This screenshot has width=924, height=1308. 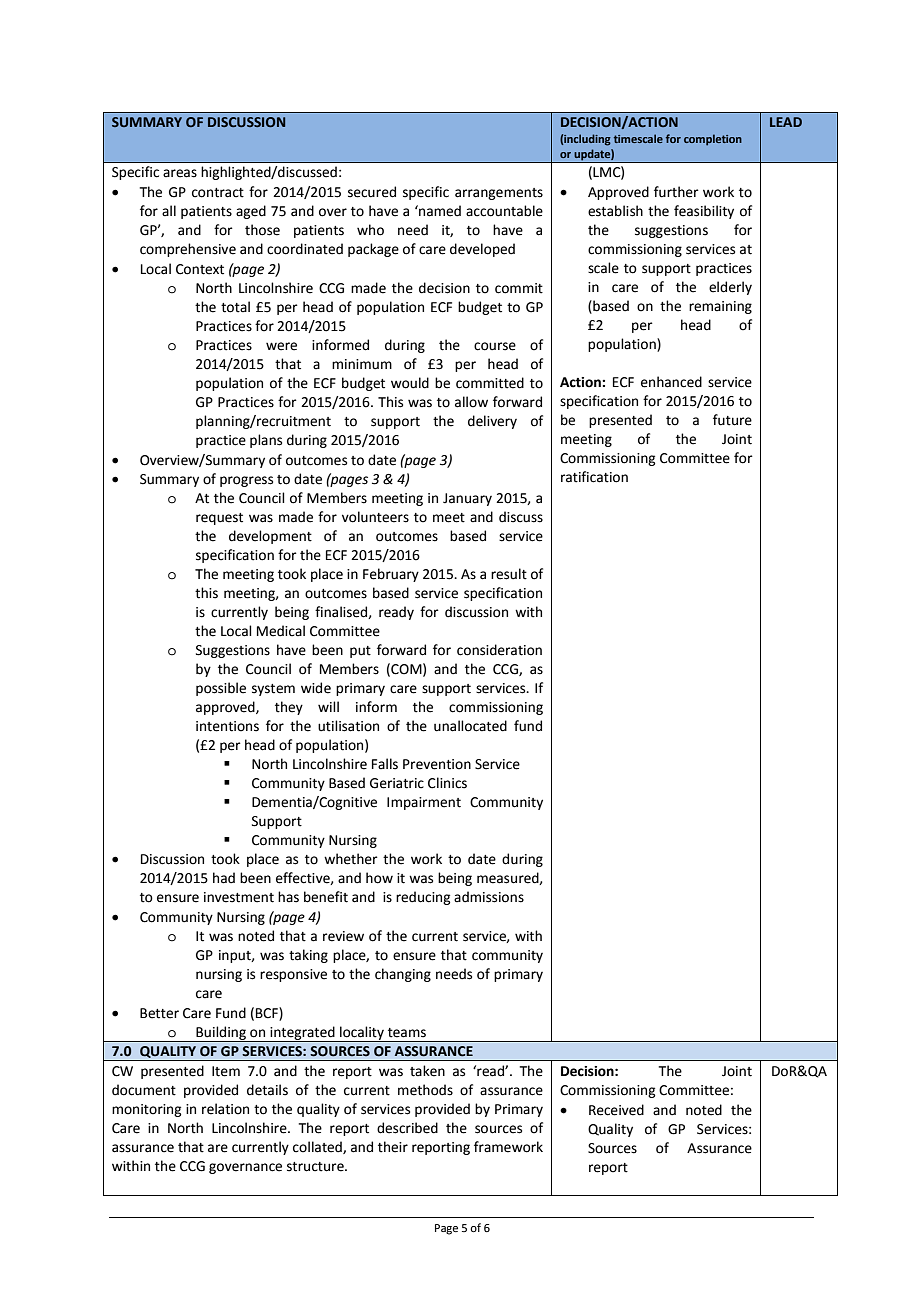 What do you see at coordinates (224, 878) in the screenshot?
I see `had` at bounding box center [224, 878].
